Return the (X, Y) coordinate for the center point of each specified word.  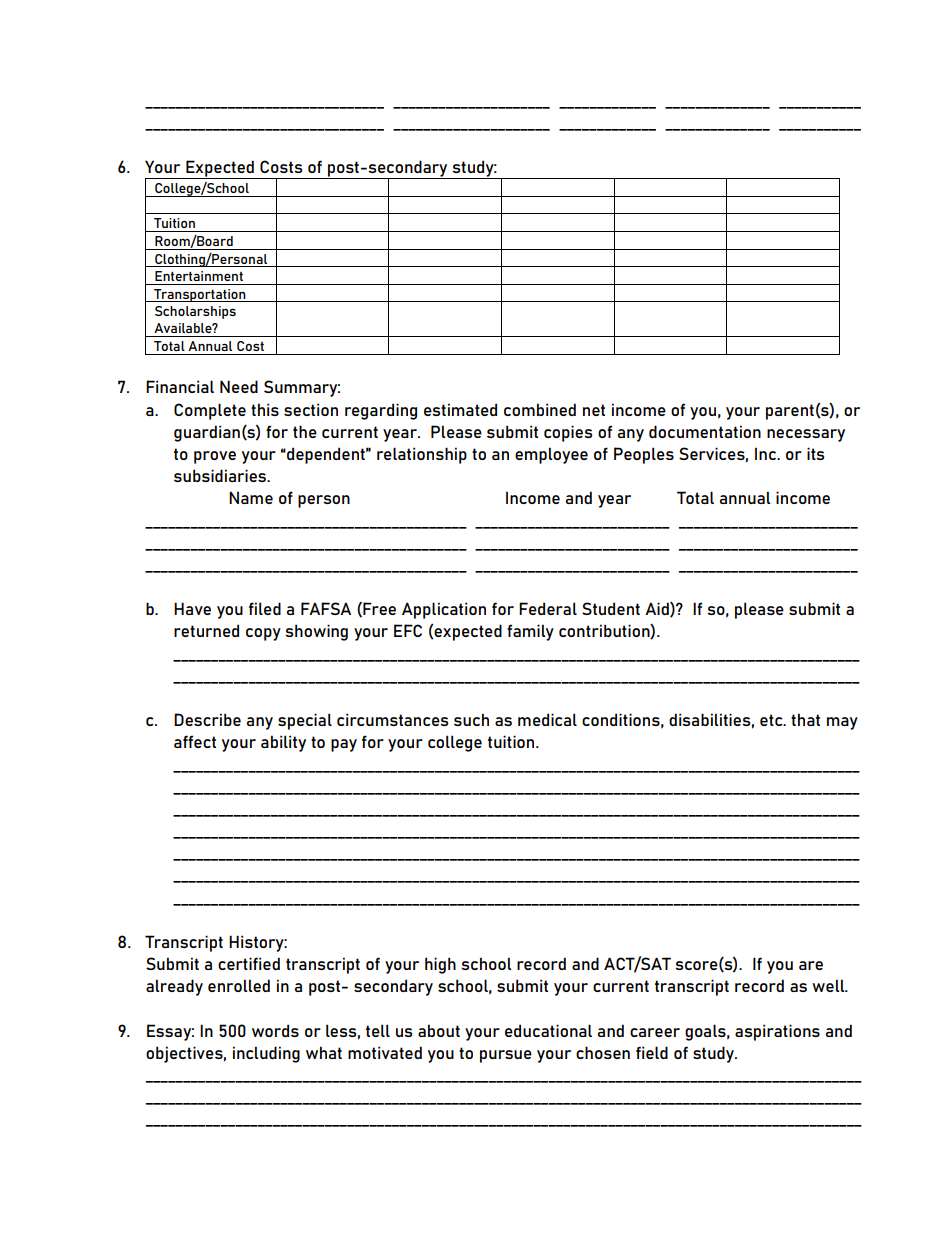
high (440, 965)
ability (283, 743)
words (275, 1030)
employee (551, 455)
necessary (806, 435)
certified (249, 963)
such (471, 719)
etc (772, 720)
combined (540, 409)
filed (265, 608)
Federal (548, 608)
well (829, 985)
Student (611, 608)
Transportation (200, 295)
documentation (705, 431)
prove (215, 457)
